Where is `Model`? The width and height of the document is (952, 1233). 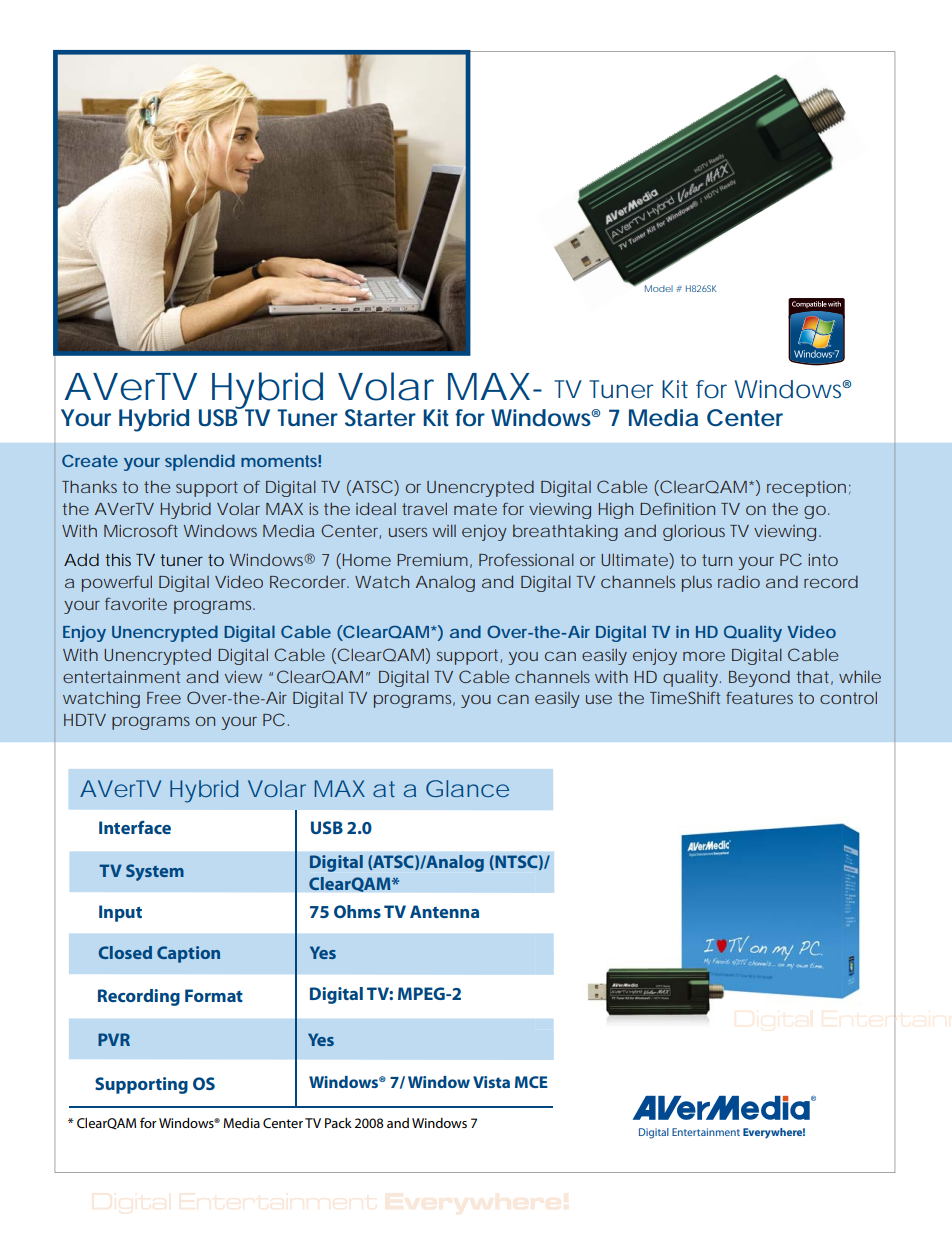
Model is located at coordinates (659, 288).
